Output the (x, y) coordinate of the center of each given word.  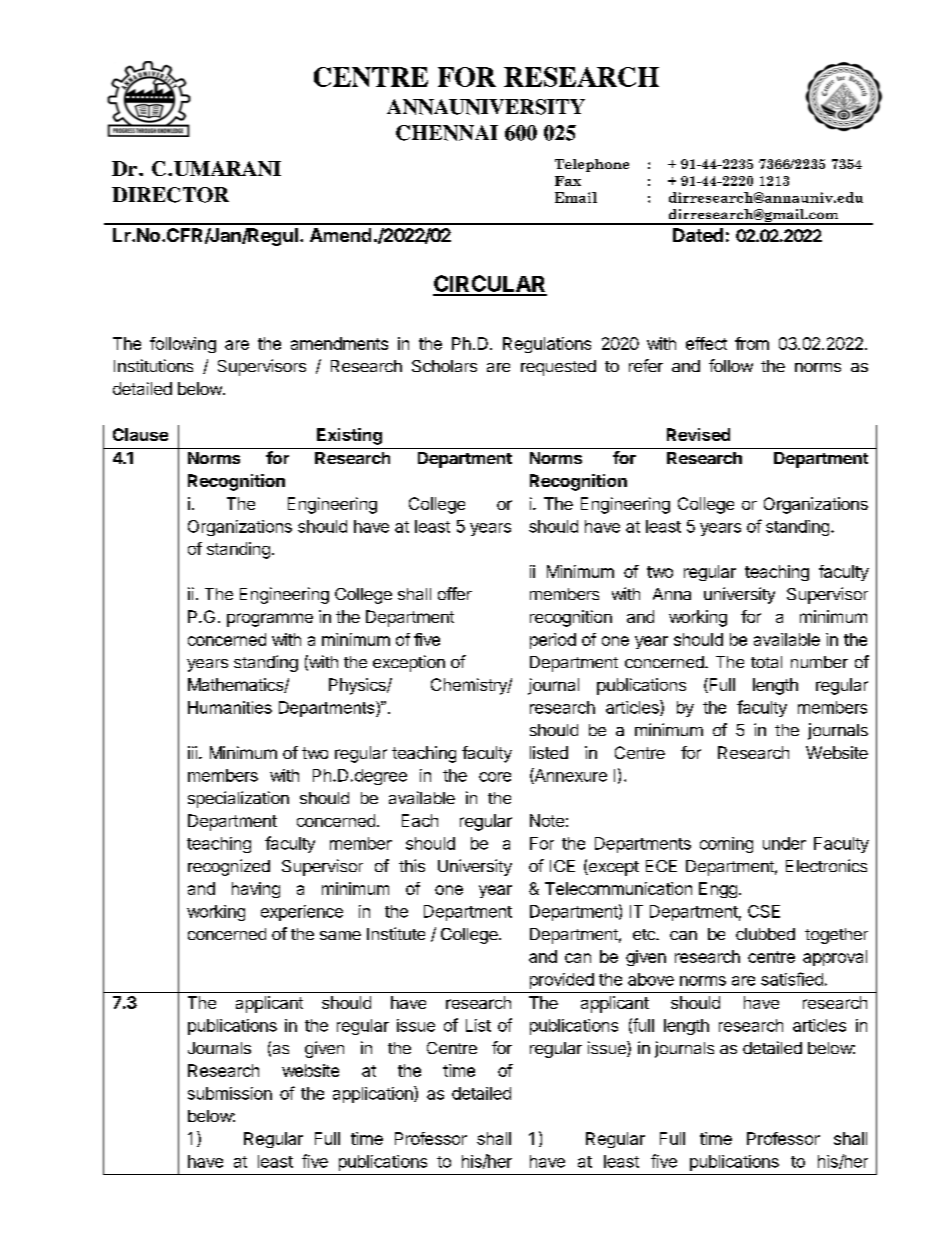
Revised (698, 434)
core (495, 777)
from (752, 343)
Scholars (444, 366)
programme (270, 620)
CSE (764, 911)
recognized (229, 867)
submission (230, 1093)
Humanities (230, 707)
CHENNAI (447, 133)
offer (455, 593)
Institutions (153, 365)
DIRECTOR (170, 195)
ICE (562, 866)
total (766, 662)
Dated (698, 235)
